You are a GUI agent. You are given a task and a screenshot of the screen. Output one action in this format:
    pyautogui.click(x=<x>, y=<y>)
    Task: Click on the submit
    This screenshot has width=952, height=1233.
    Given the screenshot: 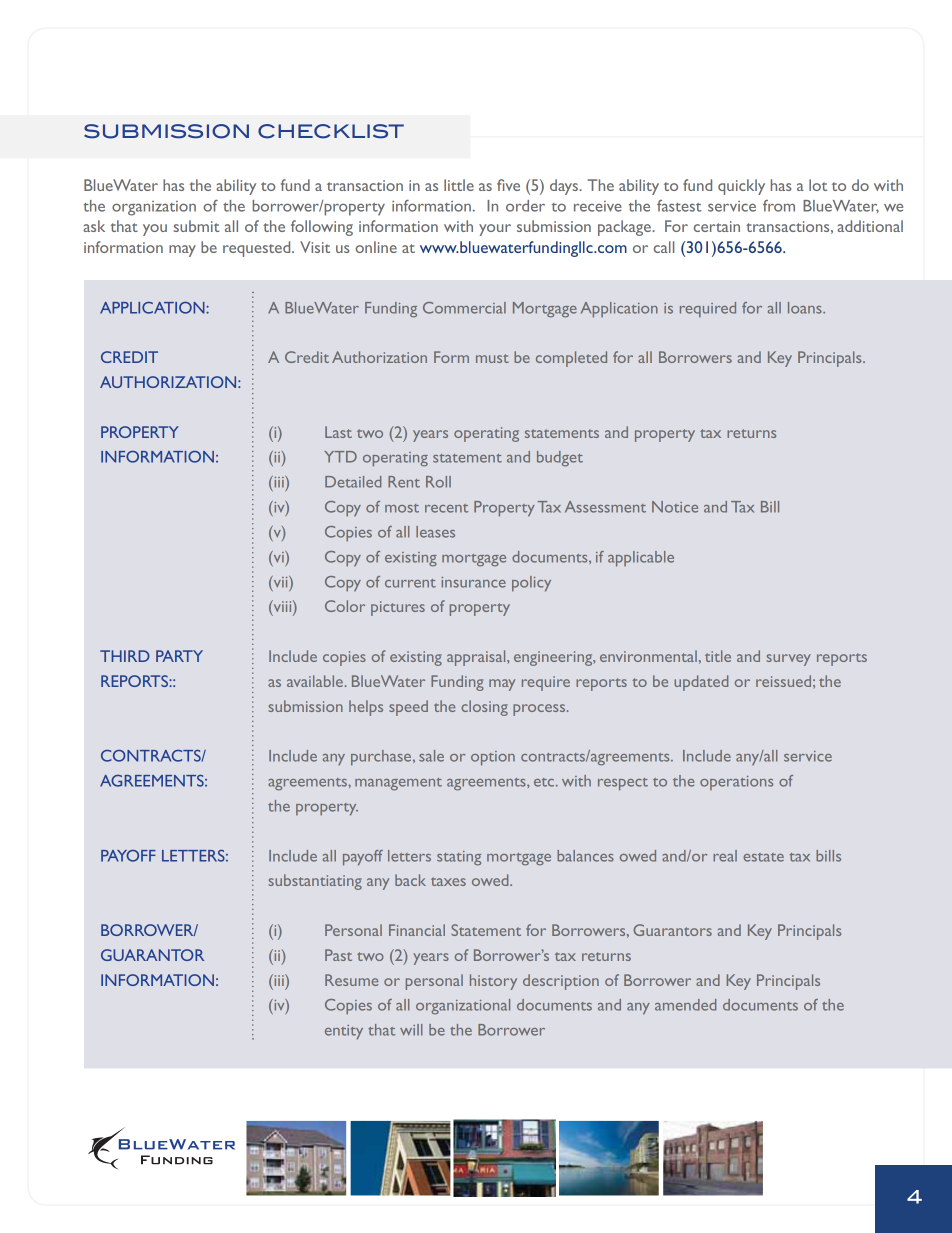 What is the action you would take?
    pyautogui.click(x=196, y=226)
